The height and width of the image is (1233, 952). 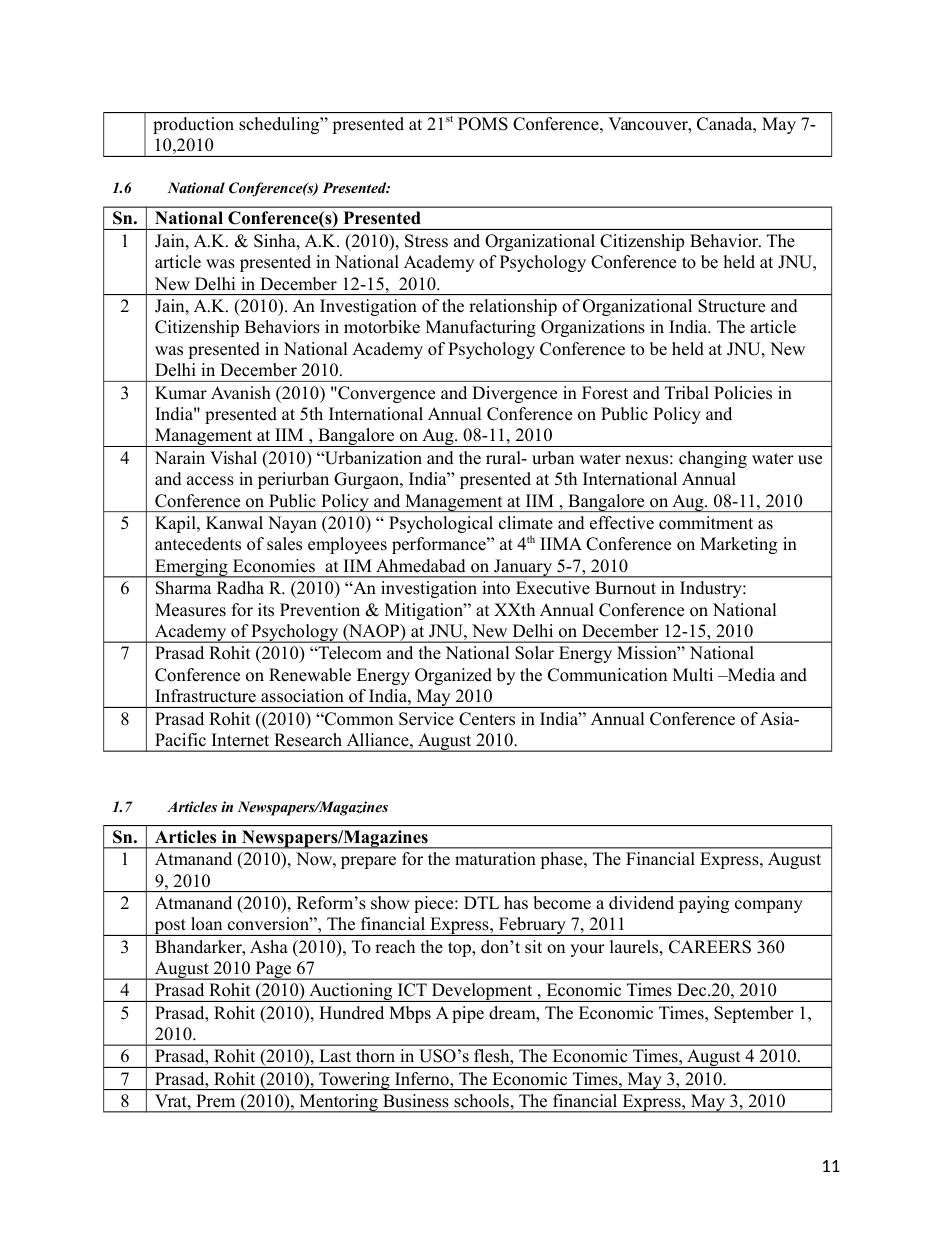 What do you see at coordinates (233, 458) in the image?
I see `Vishal` at bounding box center [233, 458].
